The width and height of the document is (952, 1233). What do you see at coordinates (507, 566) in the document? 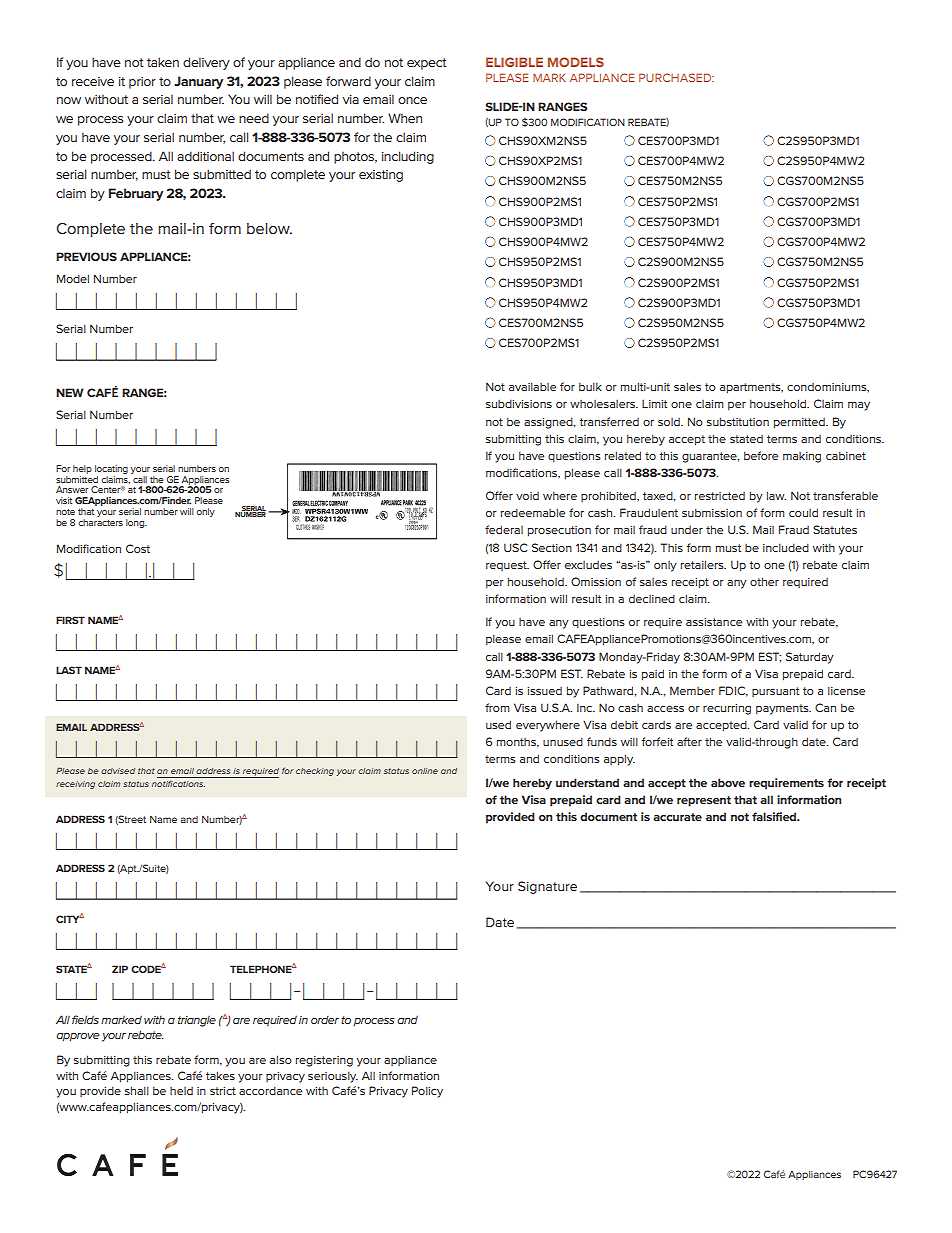
I see `request` at bounding box center [507, 566].
